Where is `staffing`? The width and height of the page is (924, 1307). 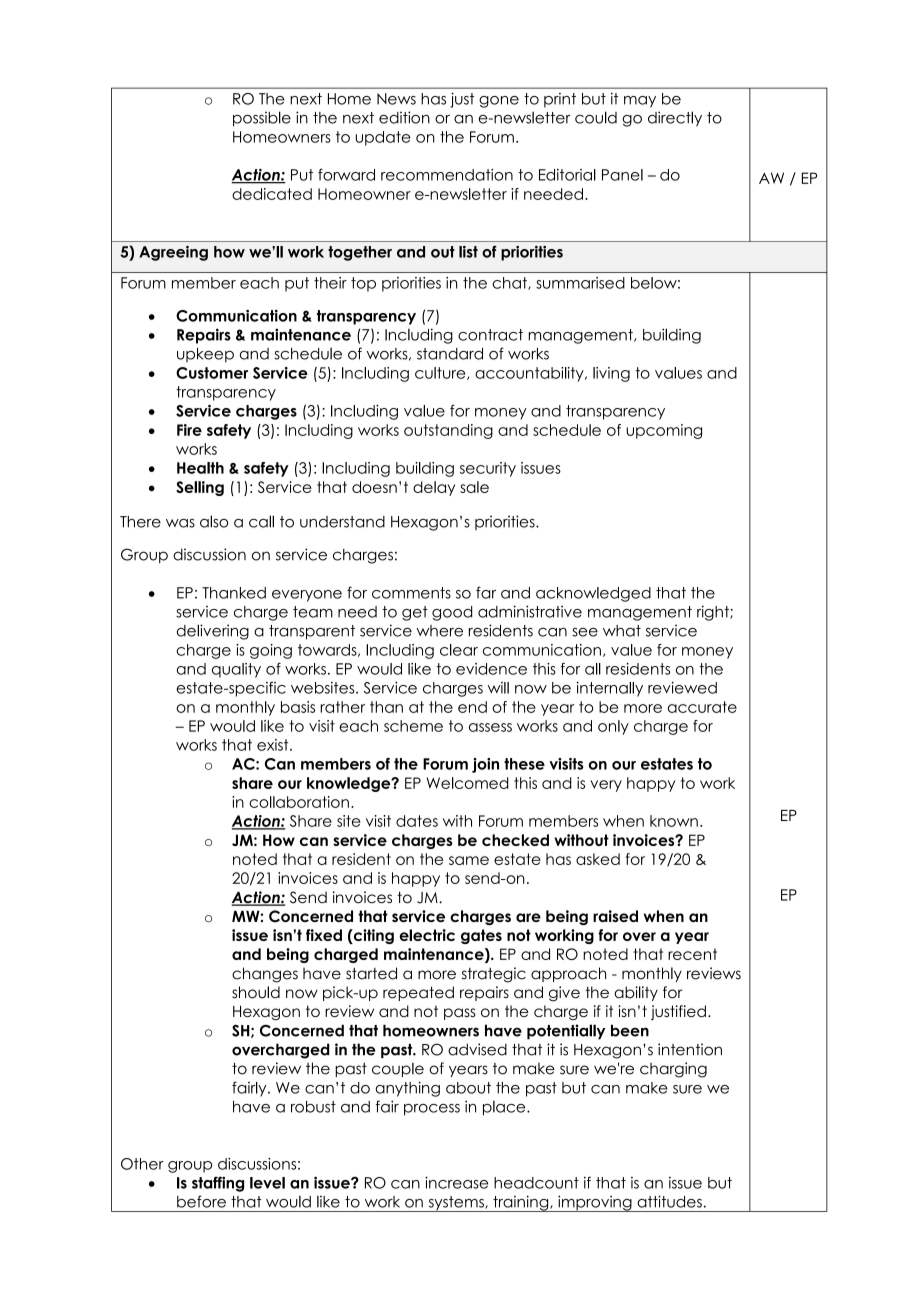 staffing is located at coordinates (218, 1184).
